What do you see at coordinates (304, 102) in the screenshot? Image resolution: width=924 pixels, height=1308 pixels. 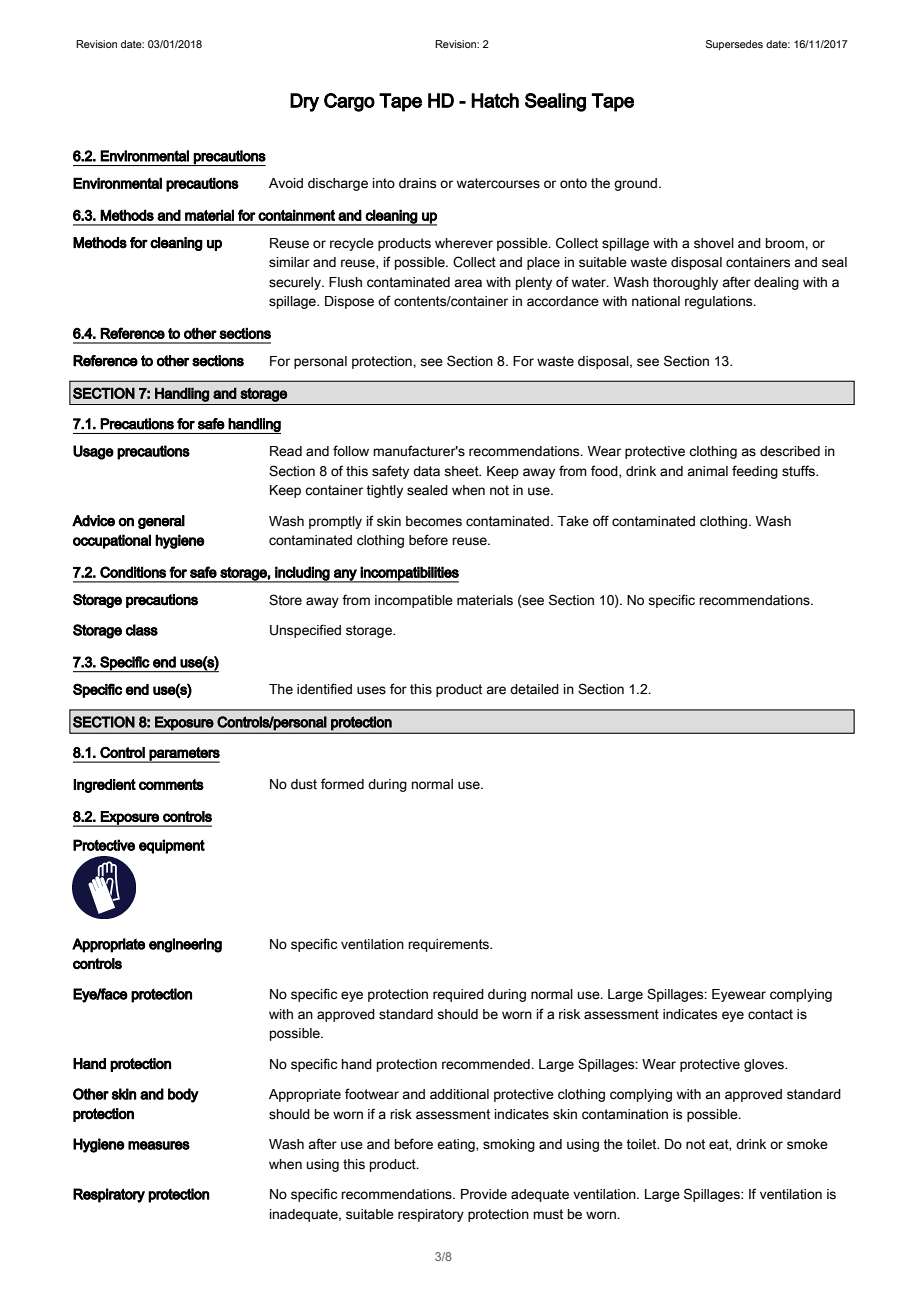 I see `Dry` at bounding box center [304, 102].
